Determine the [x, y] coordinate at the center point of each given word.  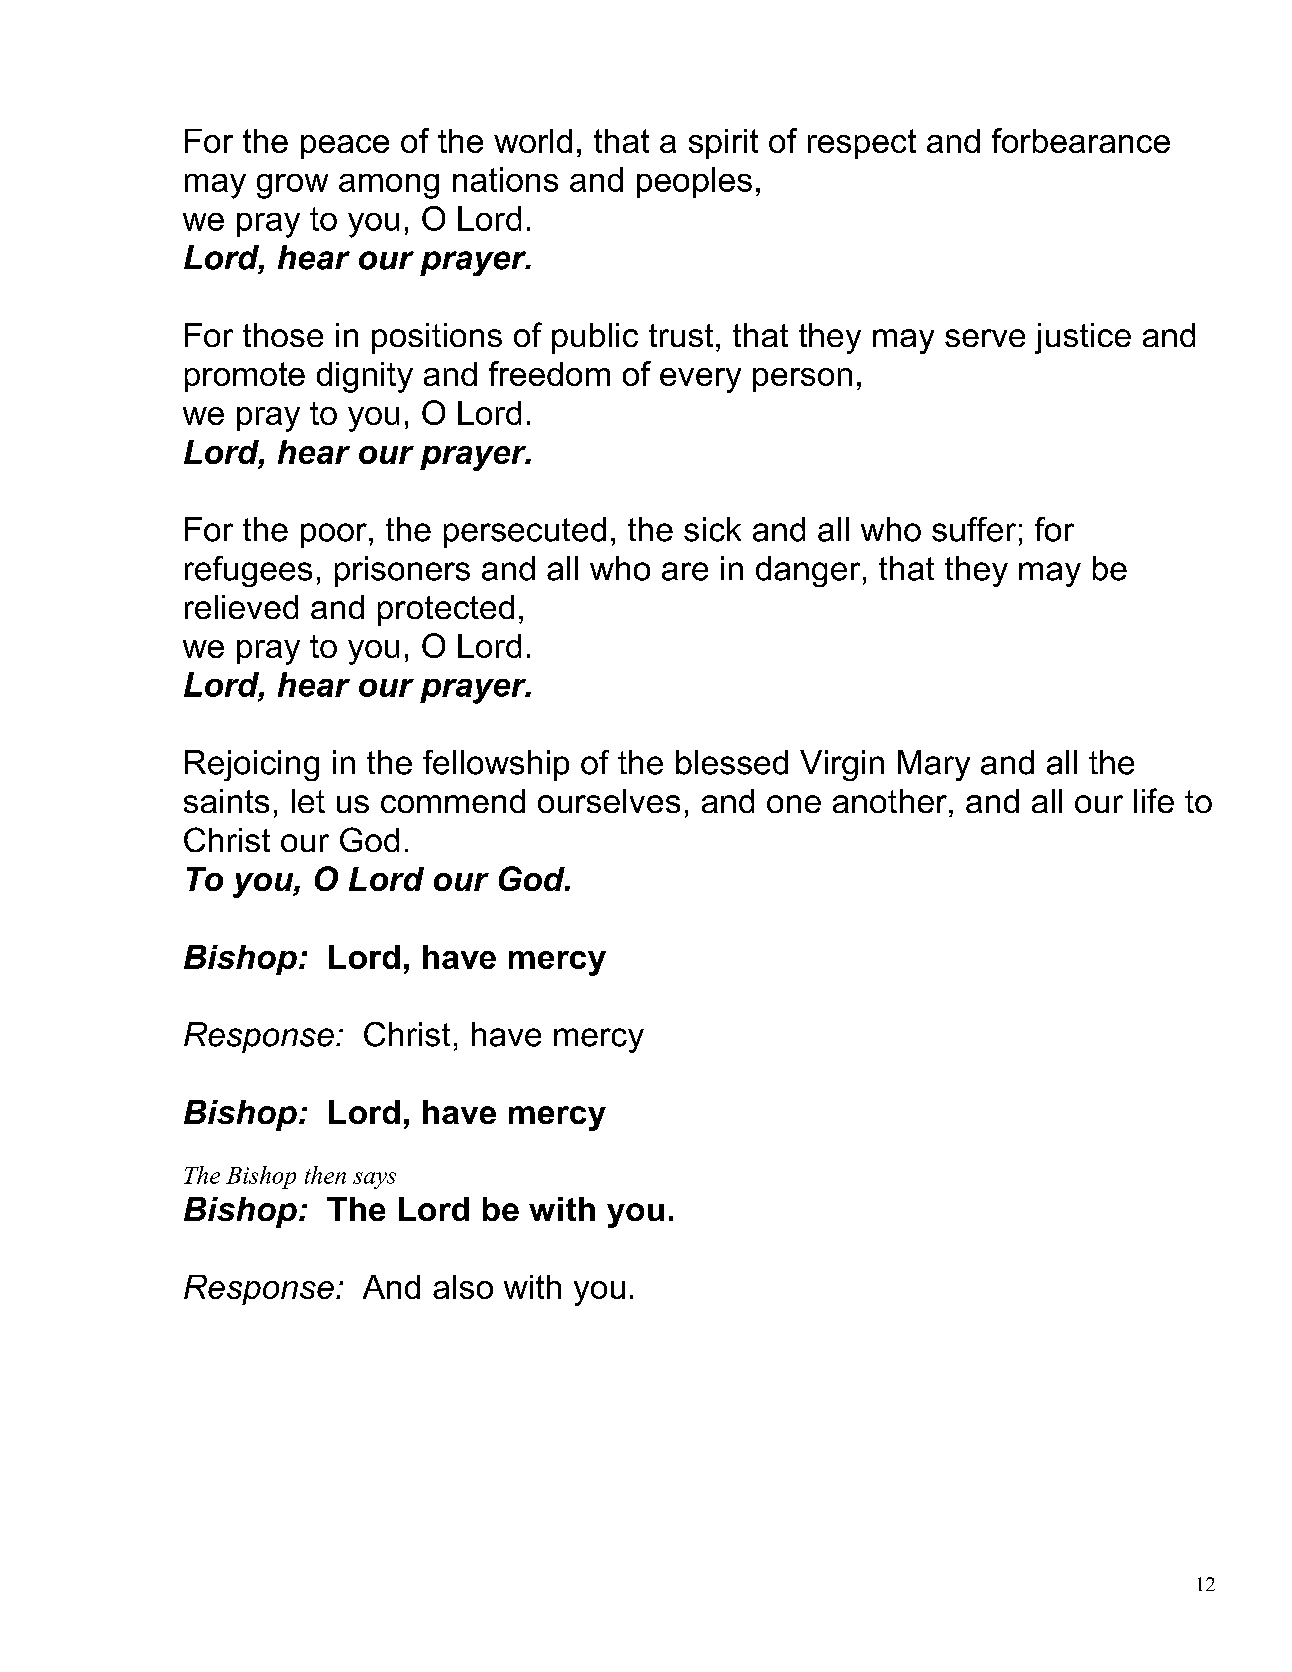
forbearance [1081, 140]
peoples [694, 182]
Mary [934, 765]
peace [345, 147]
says [374, 1180]
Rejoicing [252, 765]
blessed [732, 762]
